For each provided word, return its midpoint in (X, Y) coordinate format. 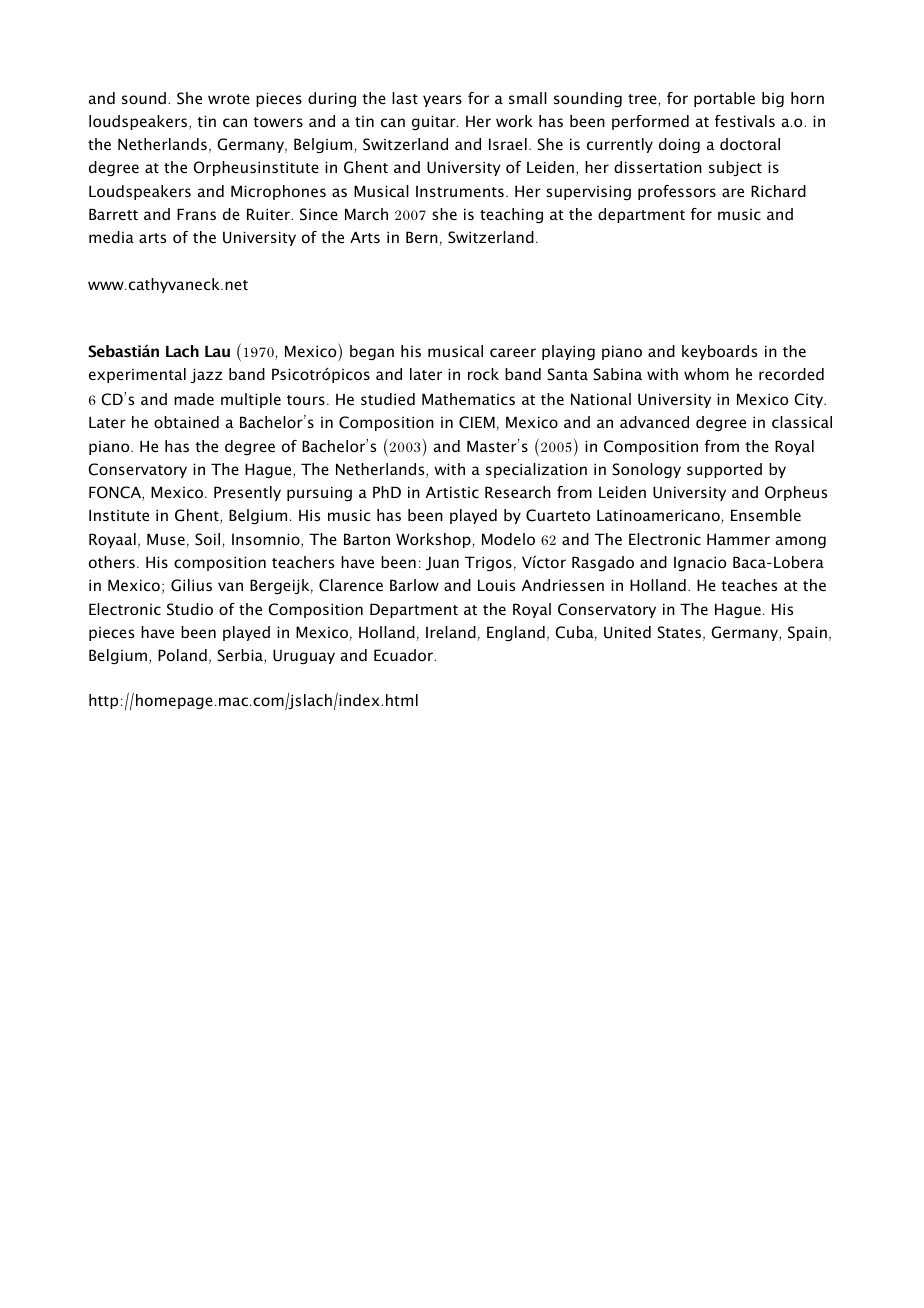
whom (706, 374)
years (442, 101)
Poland (182, 655)
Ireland (451, 632)
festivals (745, 121)
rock (483, 374)
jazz (207, 375)
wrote (229, 99)
